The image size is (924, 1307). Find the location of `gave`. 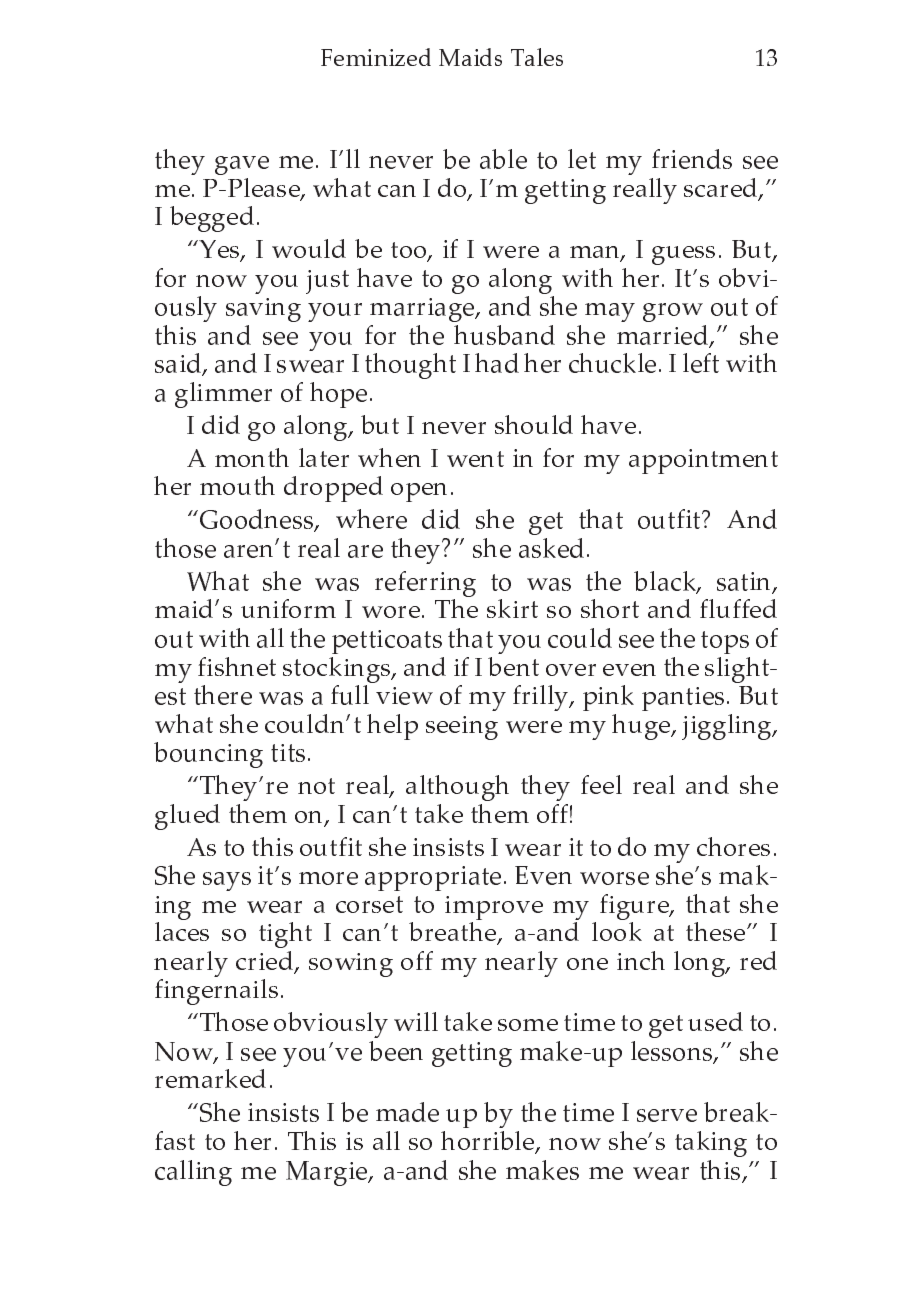

gave is located at coordinates (242, 165).
